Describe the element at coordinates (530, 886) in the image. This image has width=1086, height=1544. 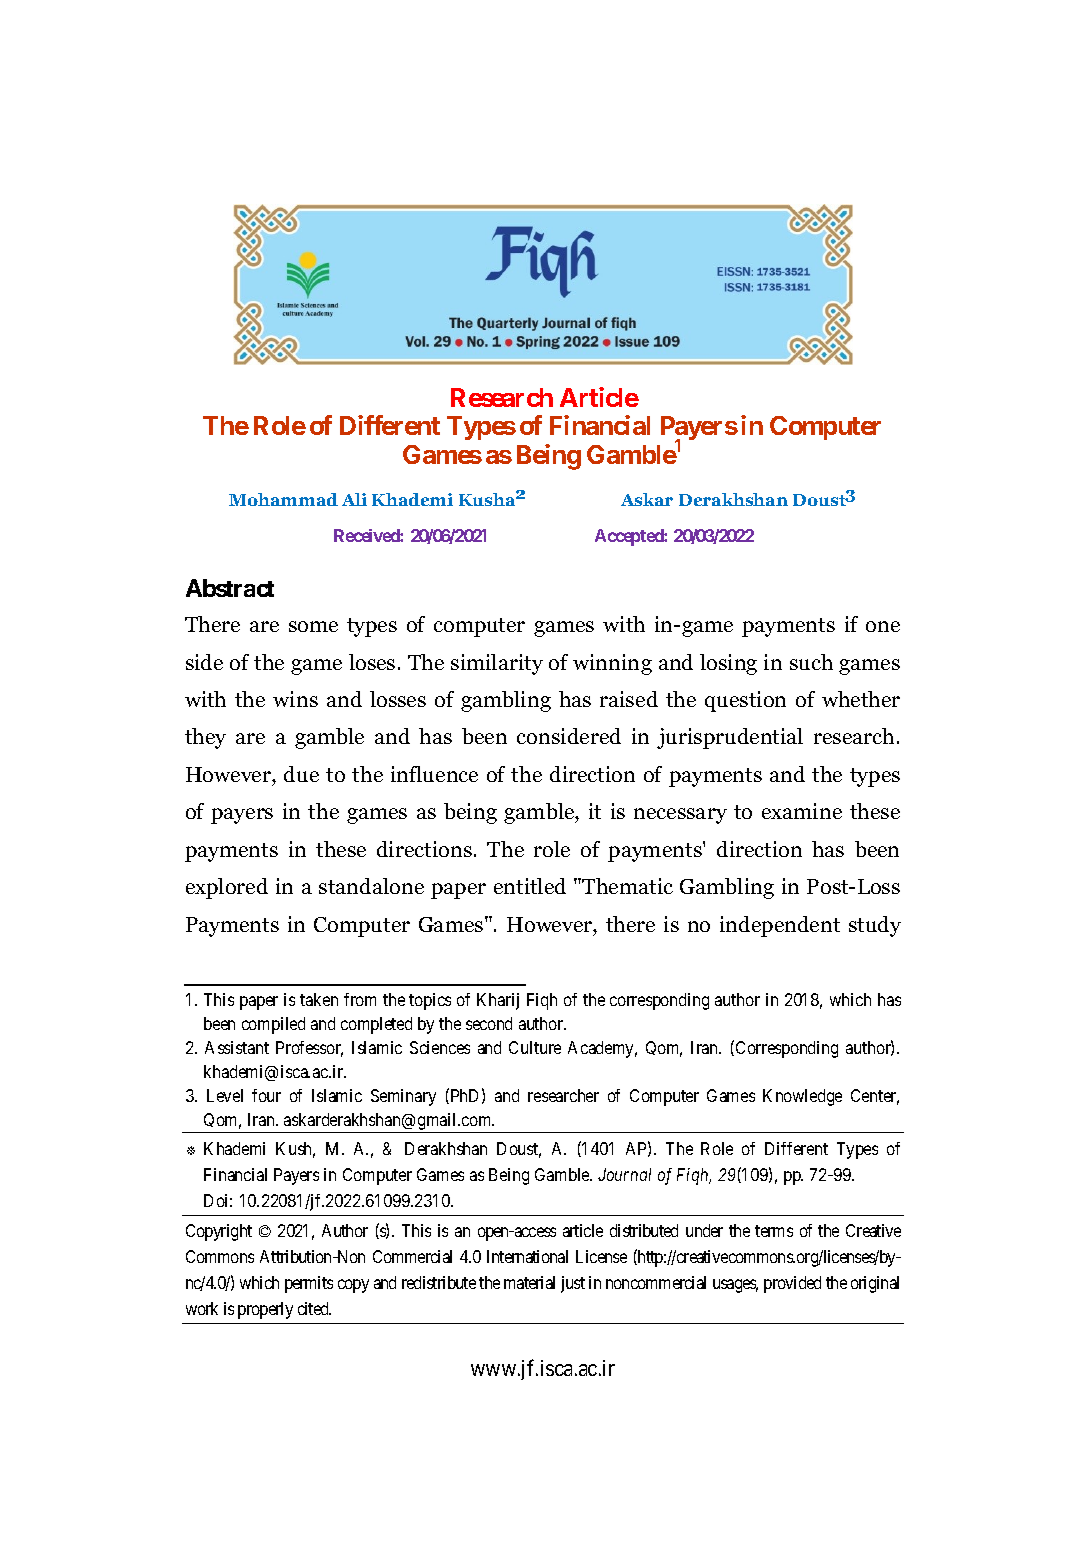
I see `entitled` at that location.
